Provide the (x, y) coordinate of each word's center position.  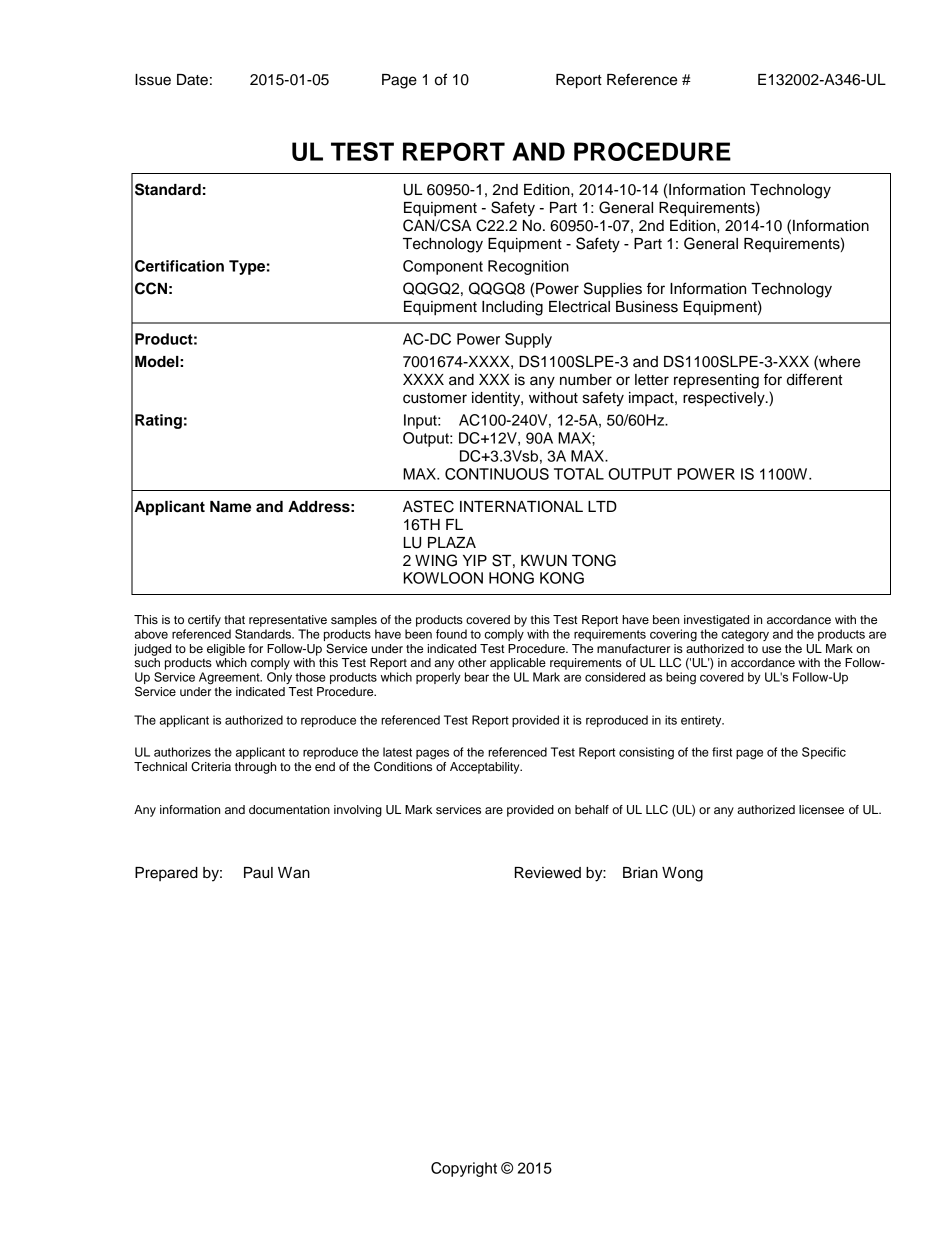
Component (443, 267)
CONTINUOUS (497, 474)
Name (230, 507)
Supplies (613, 290)
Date (192, 80)
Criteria (211, 766)
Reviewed (548, 873)
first (722, 752)
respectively (725, 399)
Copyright (464, 1169)
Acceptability (486, 768)
